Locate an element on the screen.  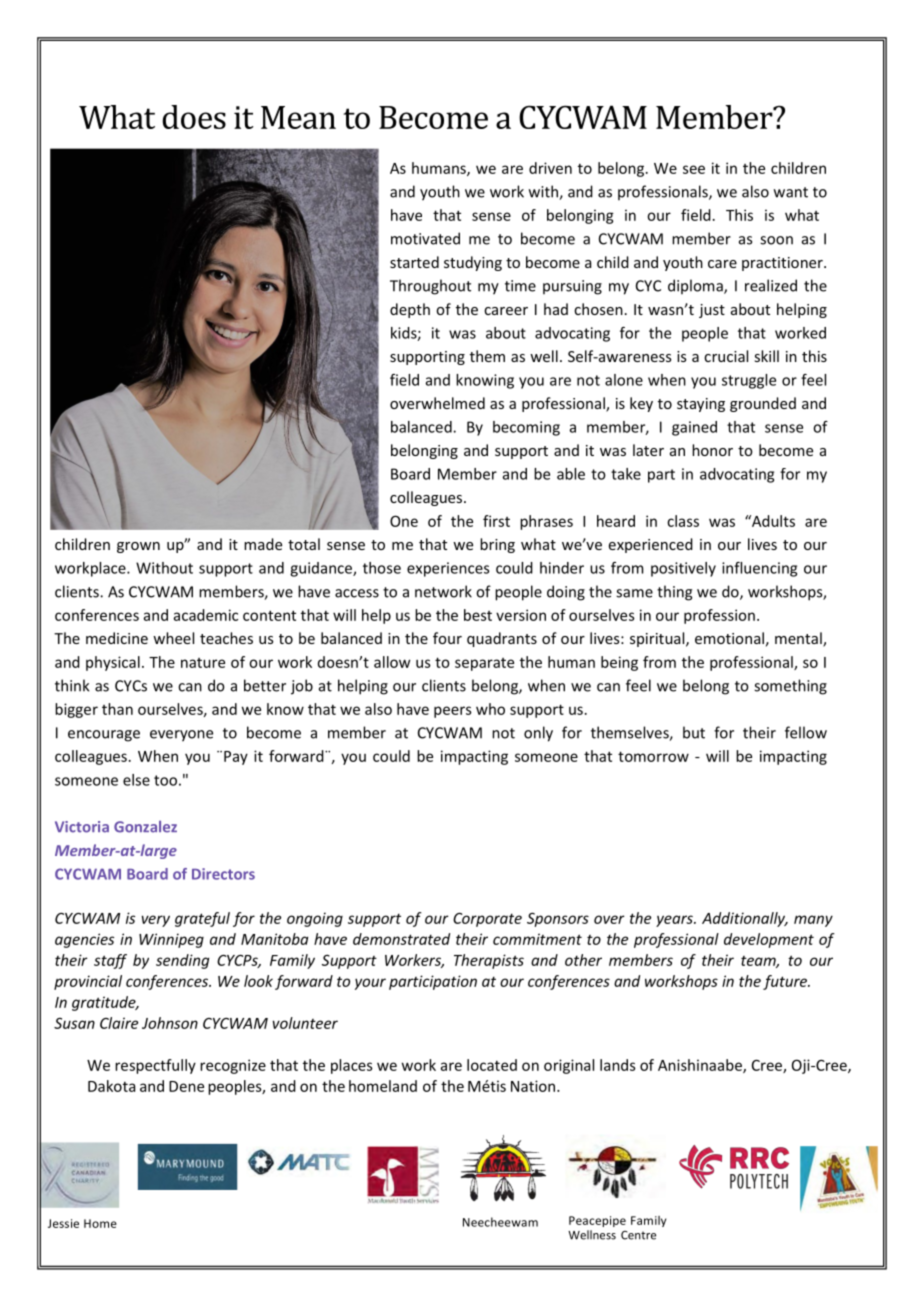
peers is located at coordinates (453, 712).
